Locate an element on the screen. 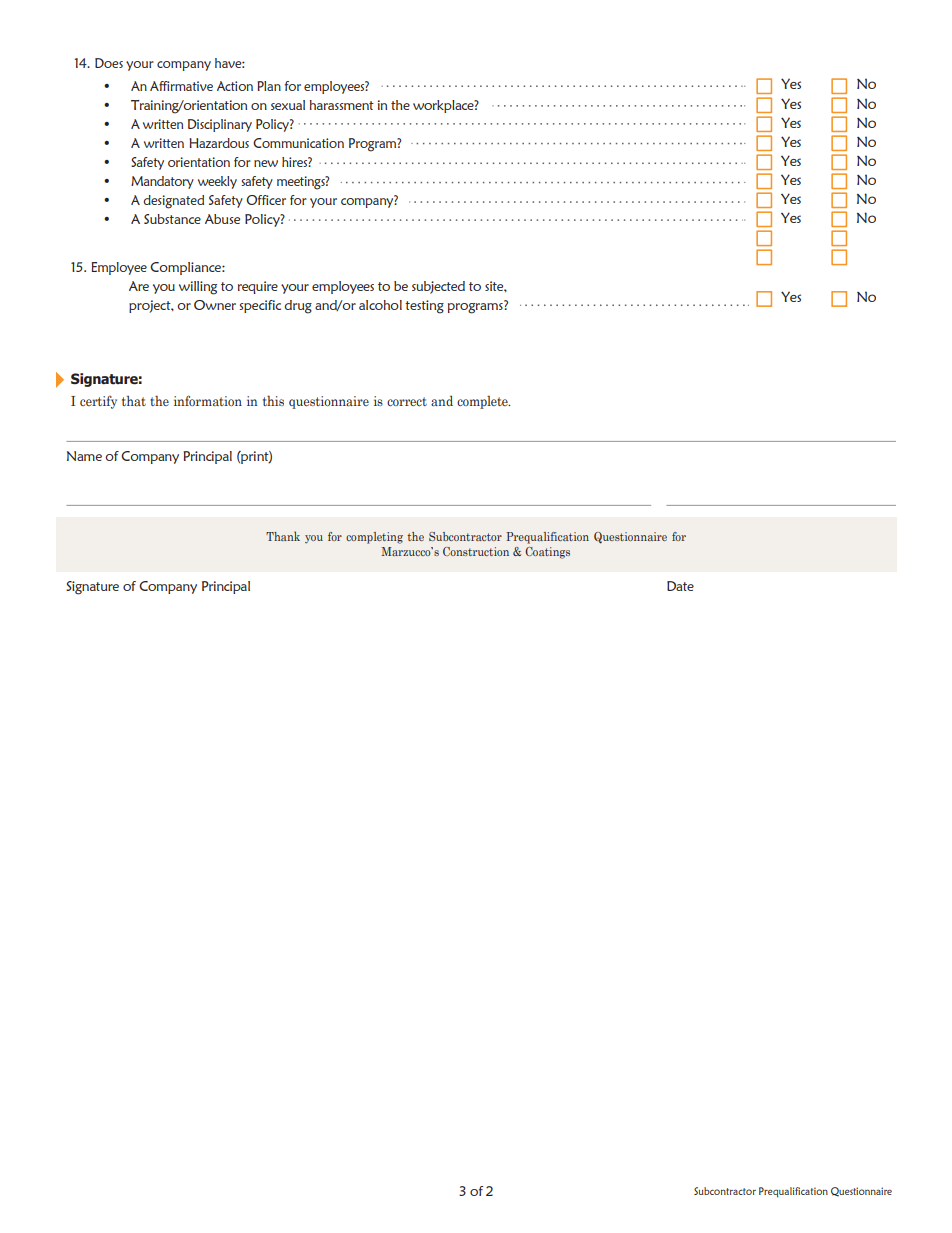 Image resolution: width=952 pixels, height=1233 pixels. sexual is located at coordinates (288, 105).
